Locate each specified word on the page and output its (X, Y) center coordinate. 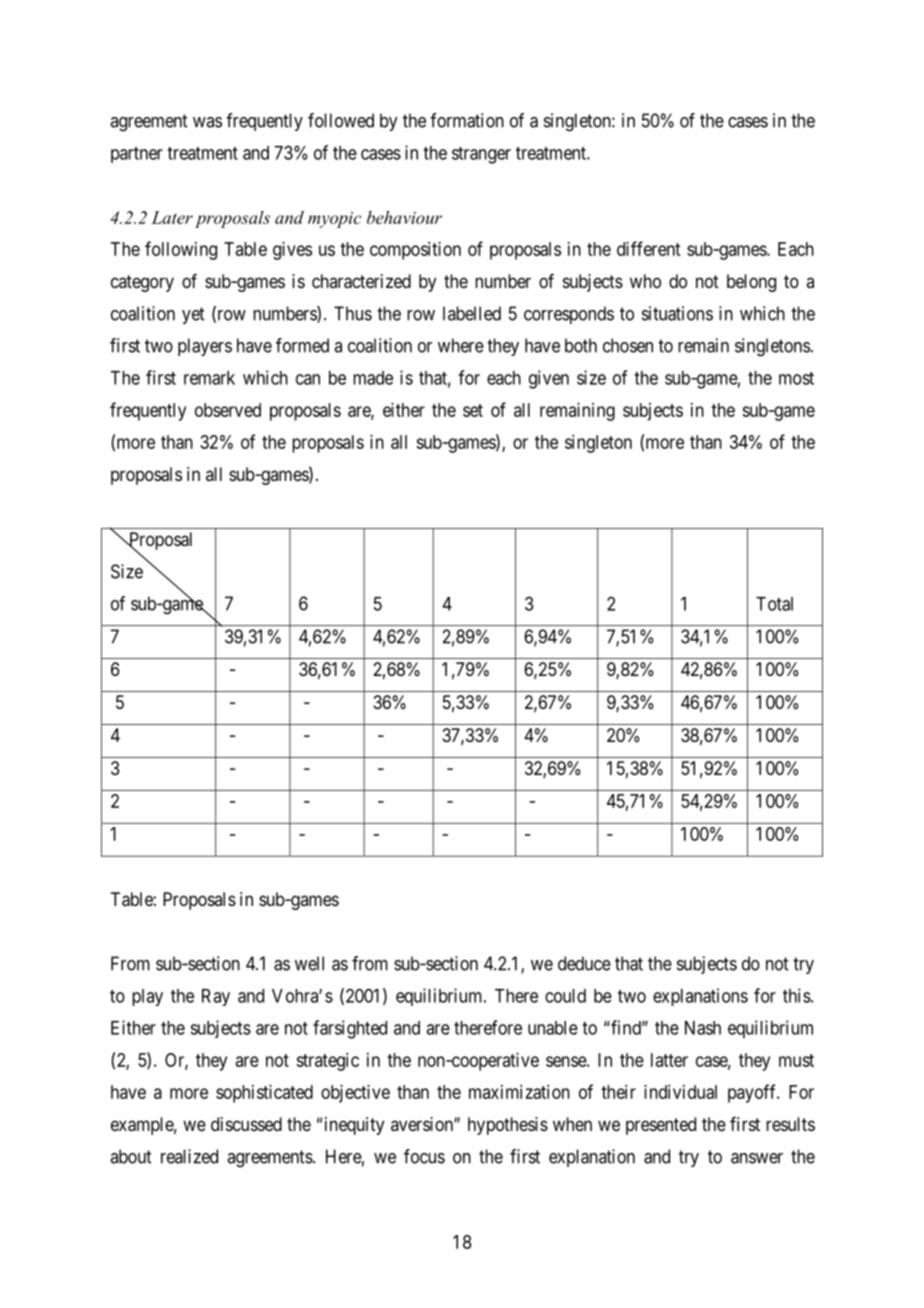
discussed (246, 1124)
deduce (584, 963)
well (309, 963)
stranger (481, 155)
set (473, 410)
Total (774, 604)
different (649, 248)
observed (228, 410)
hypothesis (508, 1126)
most (796, 378)
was (207, 122)
